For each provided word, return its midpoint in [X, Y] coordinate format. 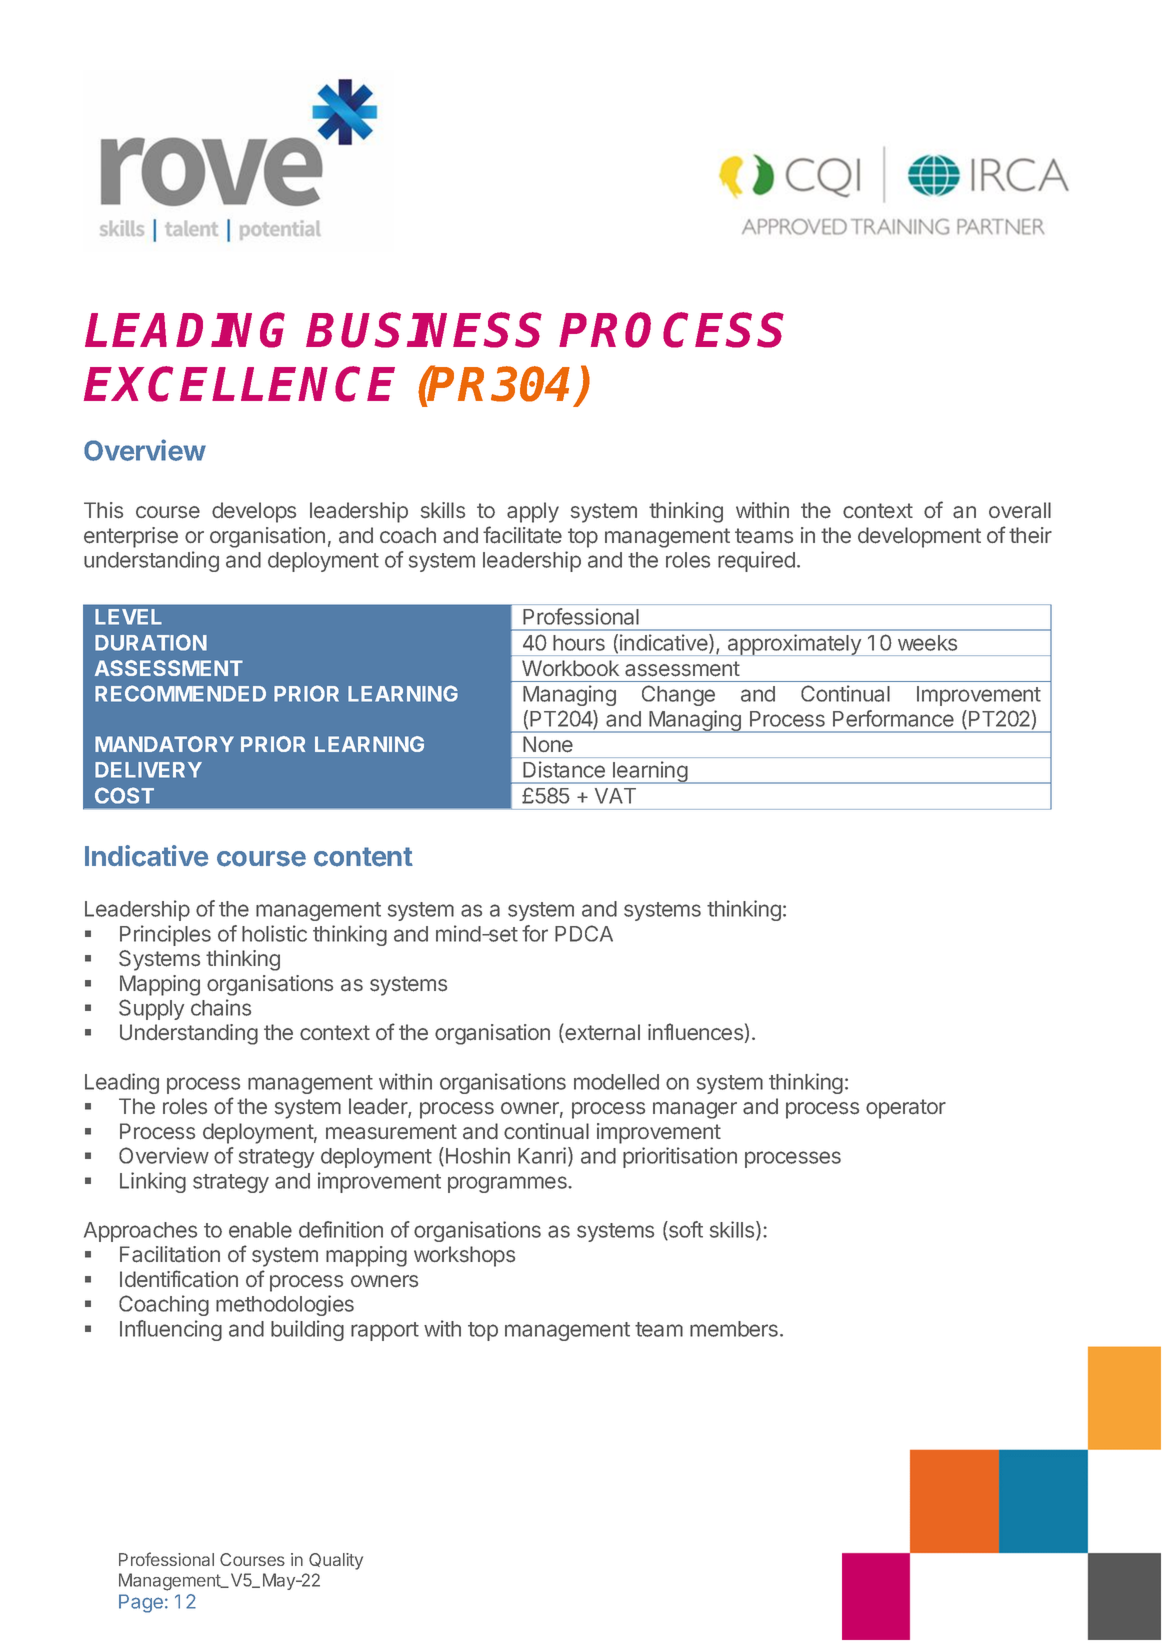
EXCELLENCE [239, 384]
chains [221, 1007]
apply [533, 512]
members [734, 1329]
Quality [336, 1561]
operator [906, 1109]
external [601, 1033]
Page [141, 1603]
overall [1020, 510]
